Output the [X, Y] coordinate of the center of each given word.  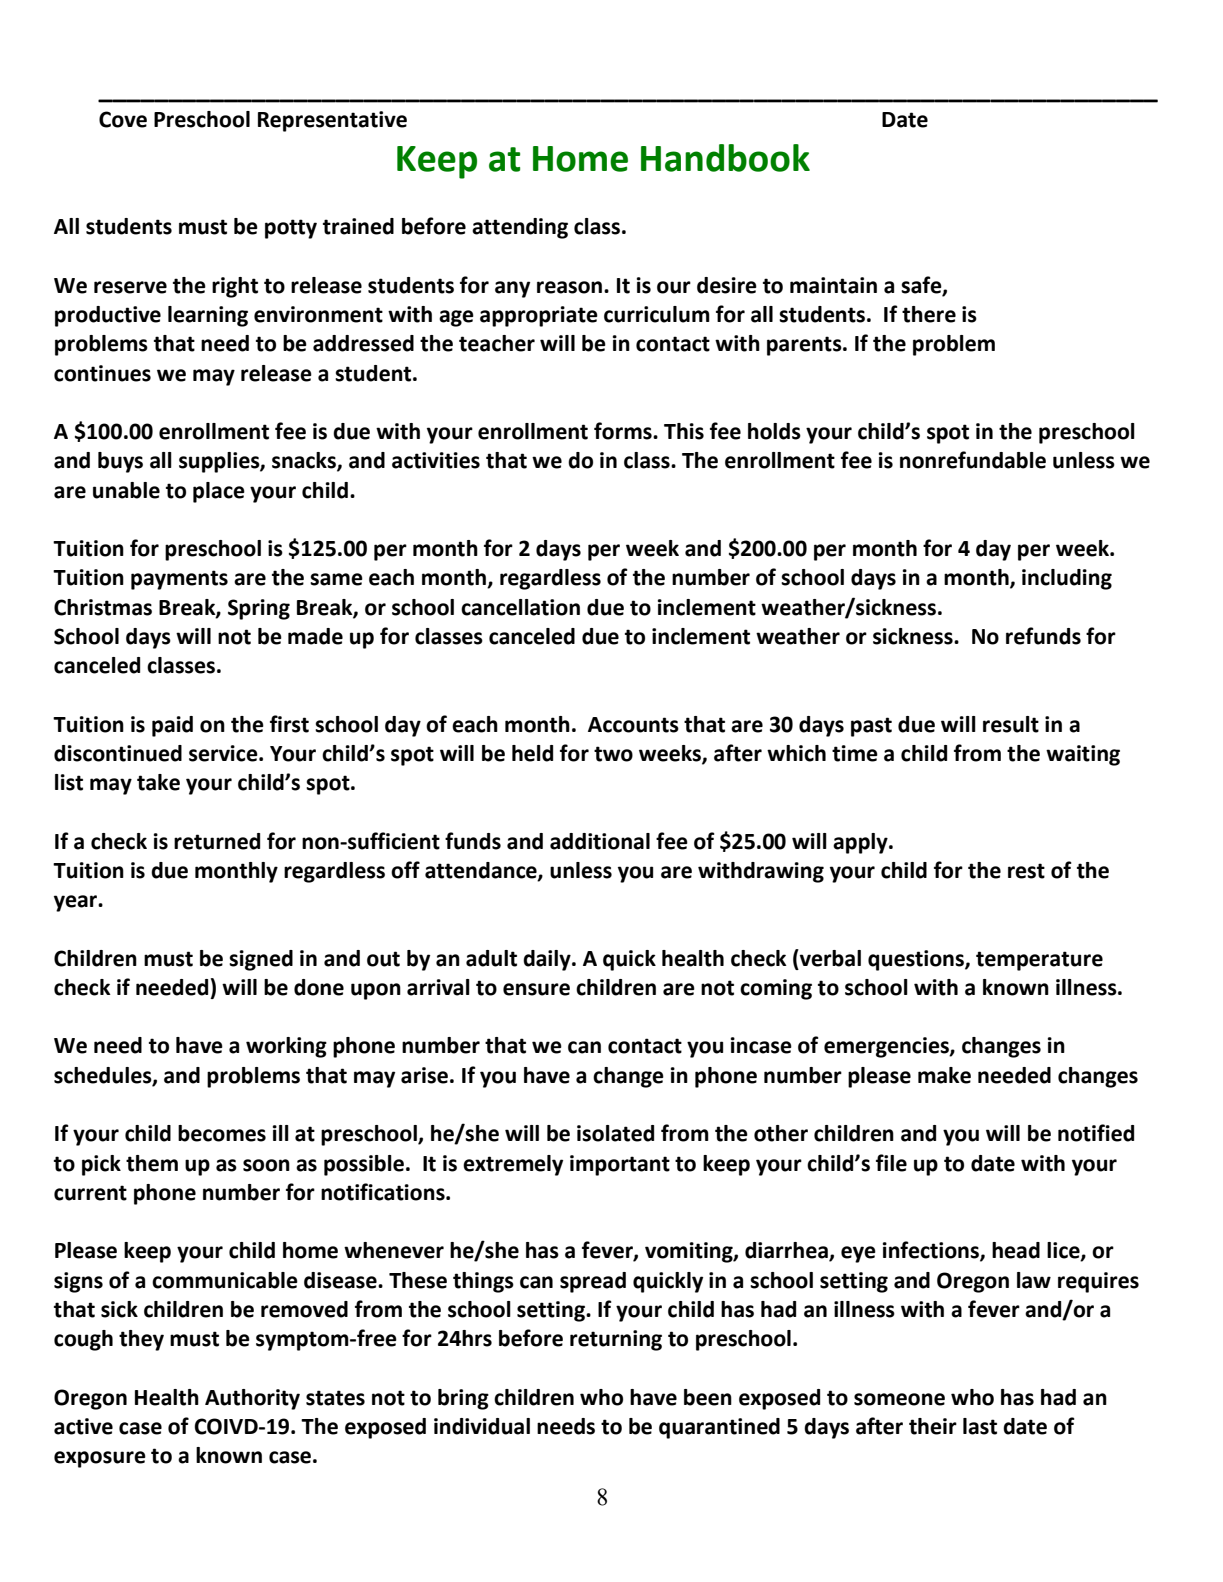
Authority [252, 1399]
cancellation [520, 607]
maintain [833, 285]
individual [482, 1426]
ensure [536, 989]
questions [917, 960]
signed [261, 960]
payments [179, 580]
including [1067, 579]
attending [520, 228]
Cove [123, 119]
